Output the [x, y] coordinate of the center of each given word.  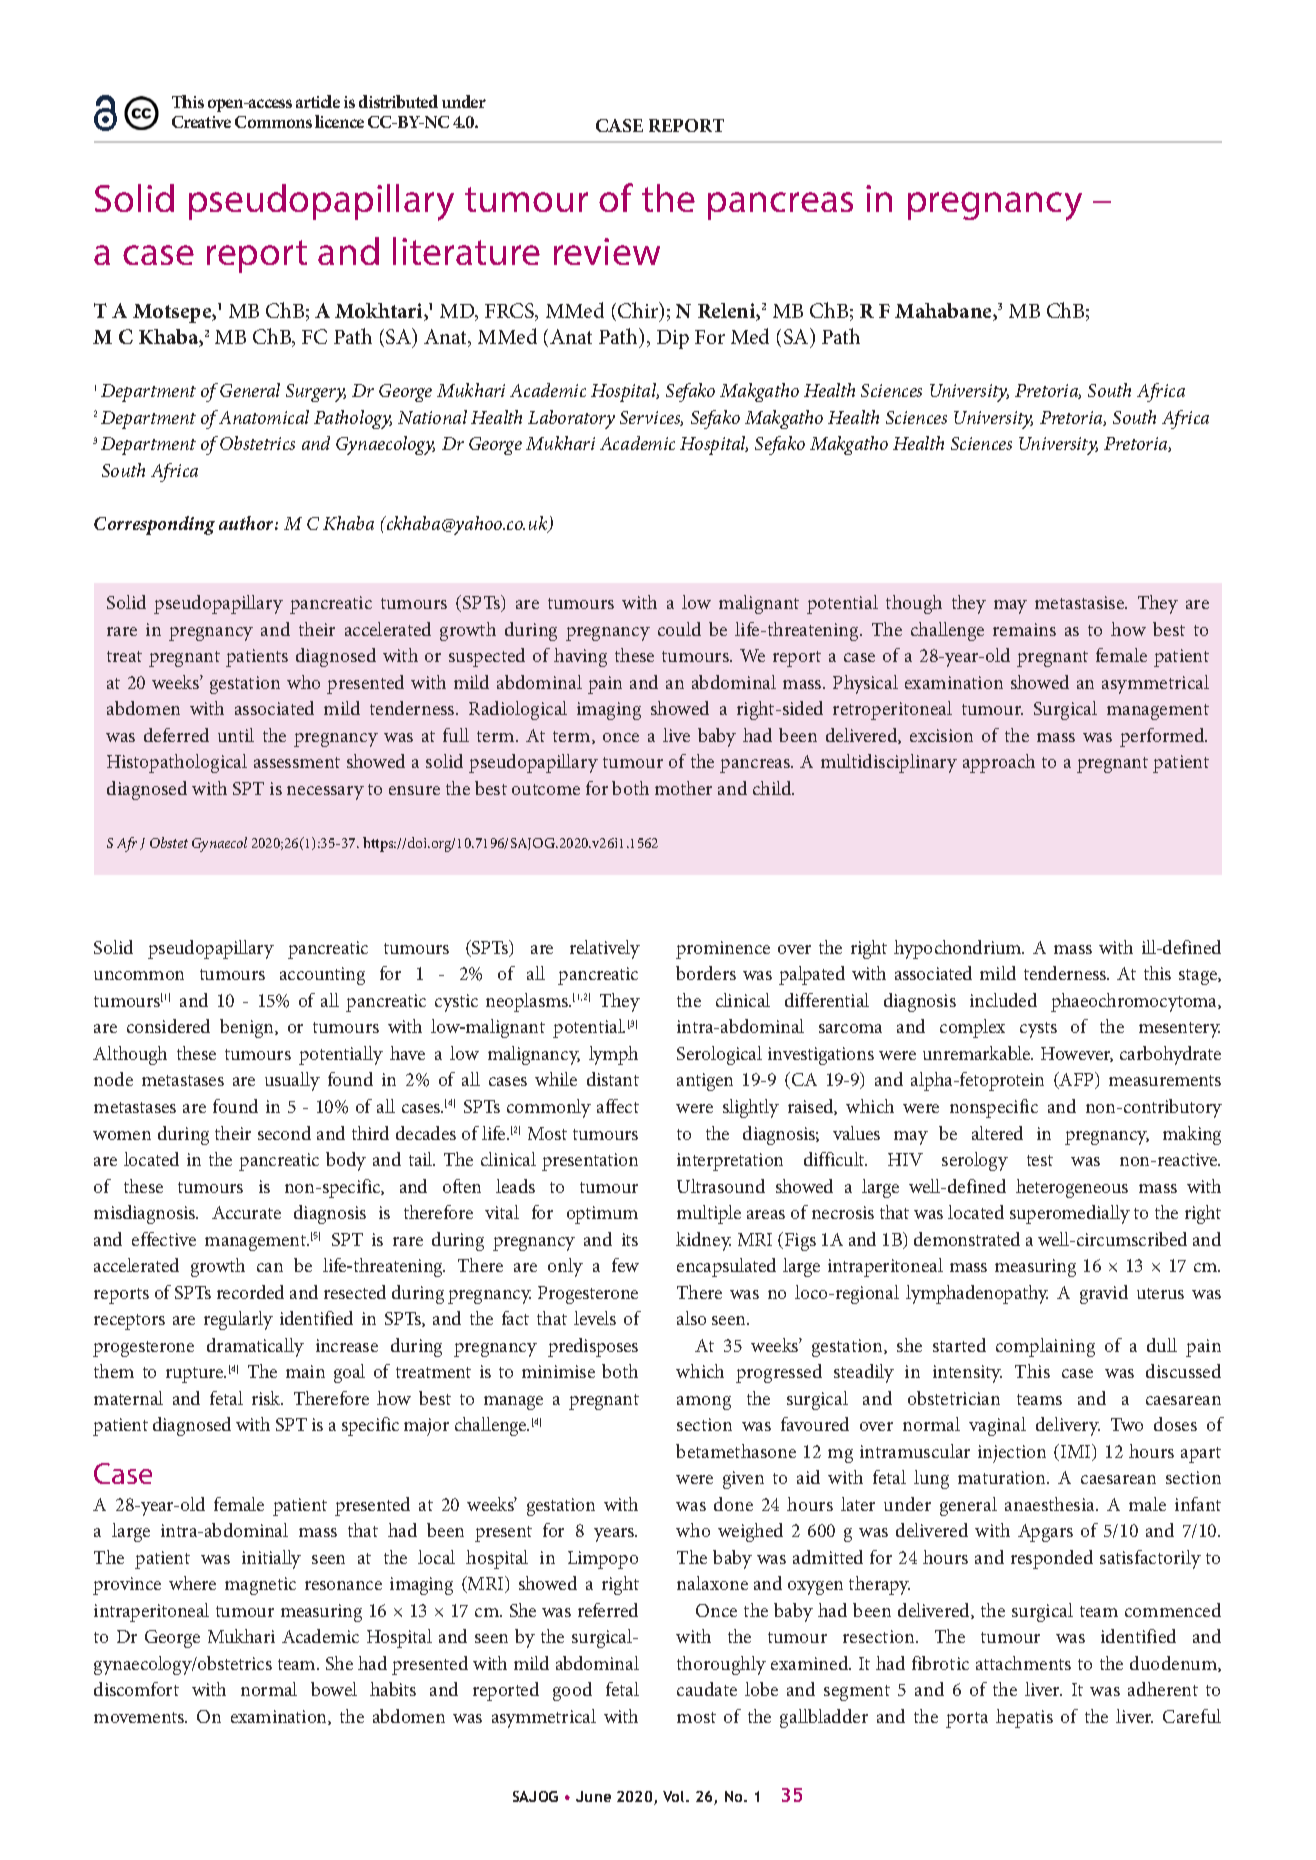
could [679, 629]
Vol [675, 1796]
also [691, 1318]
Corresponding [154, 525]
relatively [605, 949]
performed [1163, 737]
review [607, 251]
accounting [322, 976]
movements [140, 1717]
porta [967, 1720]
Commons [273, 122]
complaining [1045, 1347]
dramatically [255, 1347]
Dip [673, 339]
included [1003, 1000]
